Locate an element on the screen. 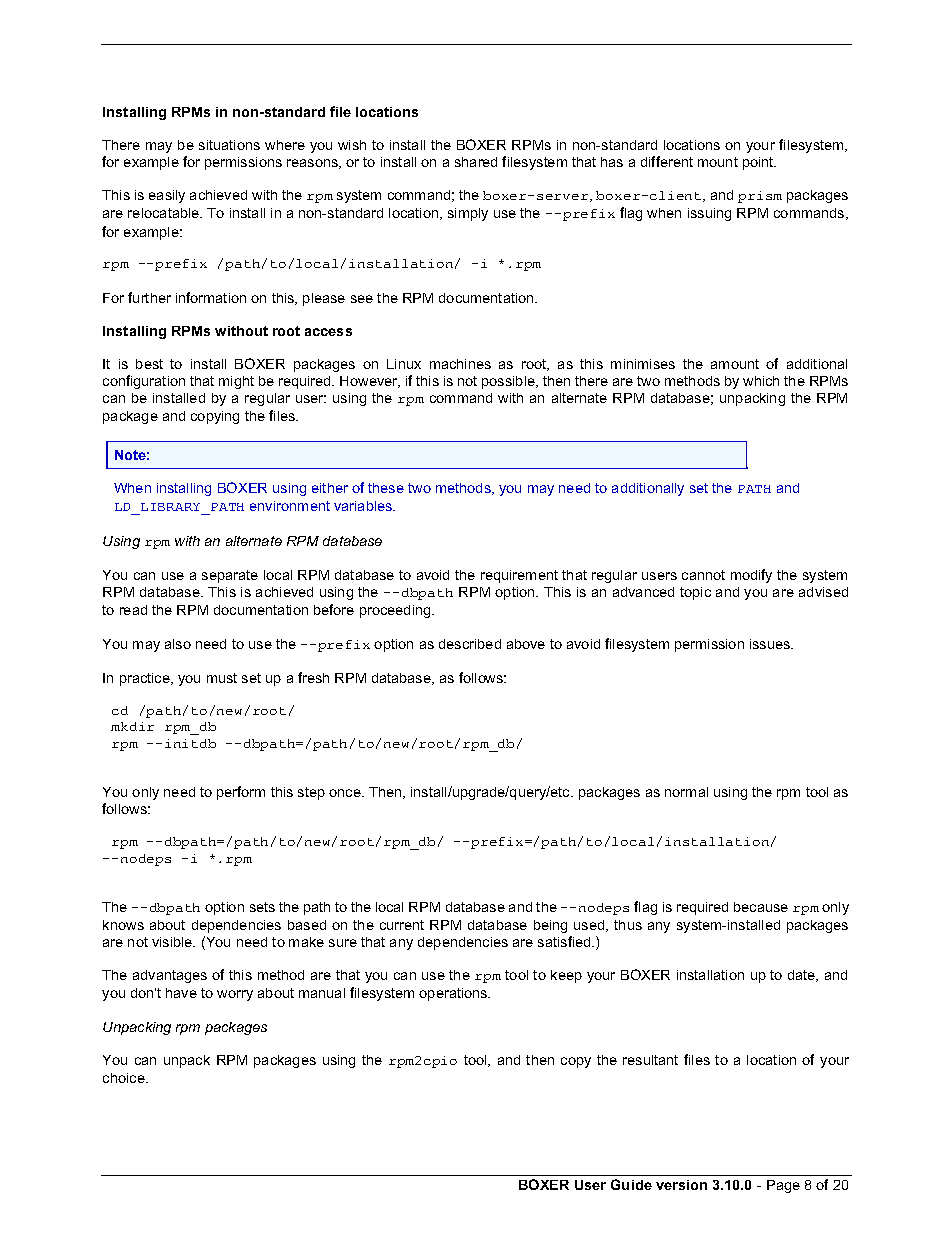 The height and width of the screenshot is (1233, 952). perform is located at coordinates (241, 793).
